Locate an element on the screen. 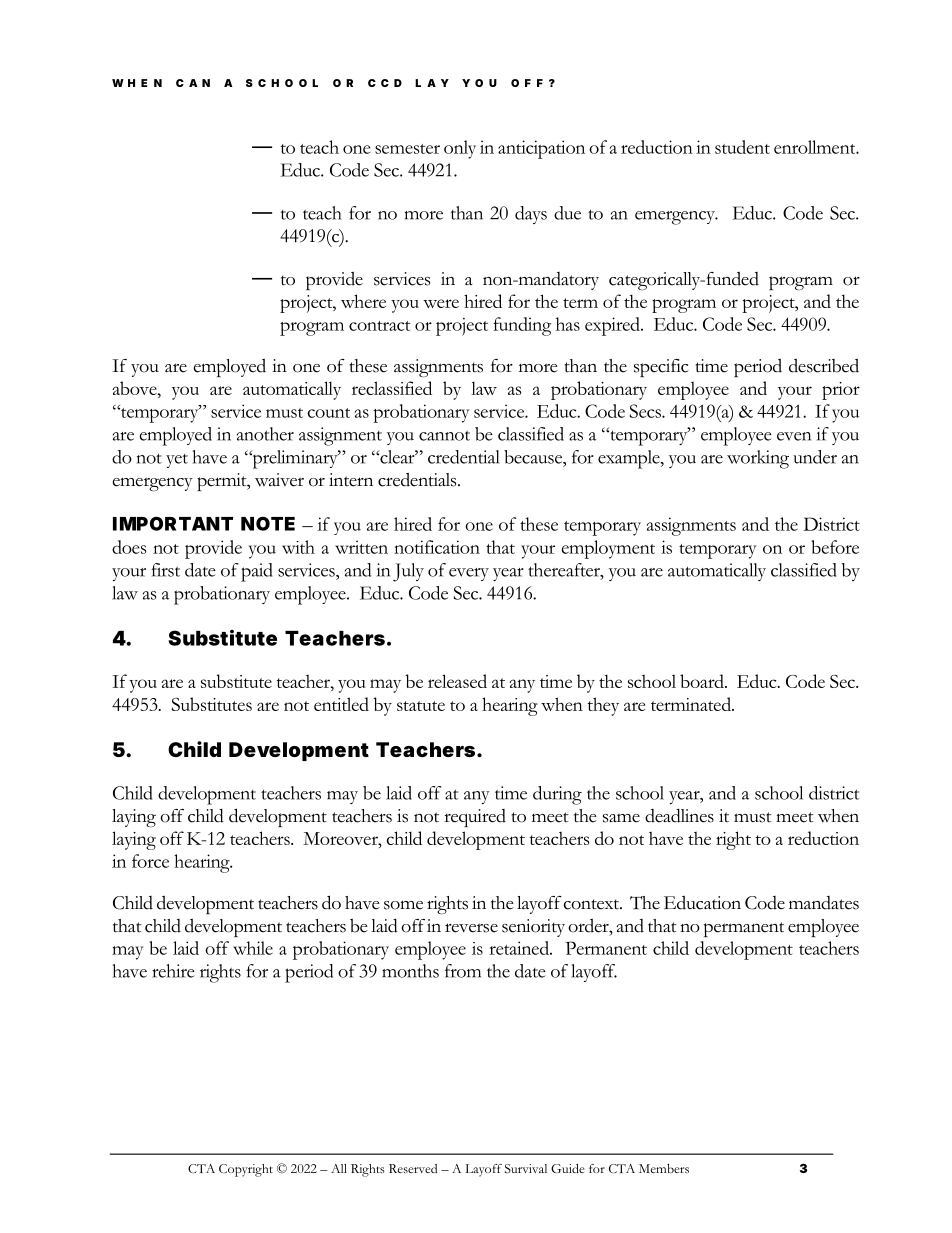 This screenshot has height=1233, width=952. even is located at coordinates (794, 436).
